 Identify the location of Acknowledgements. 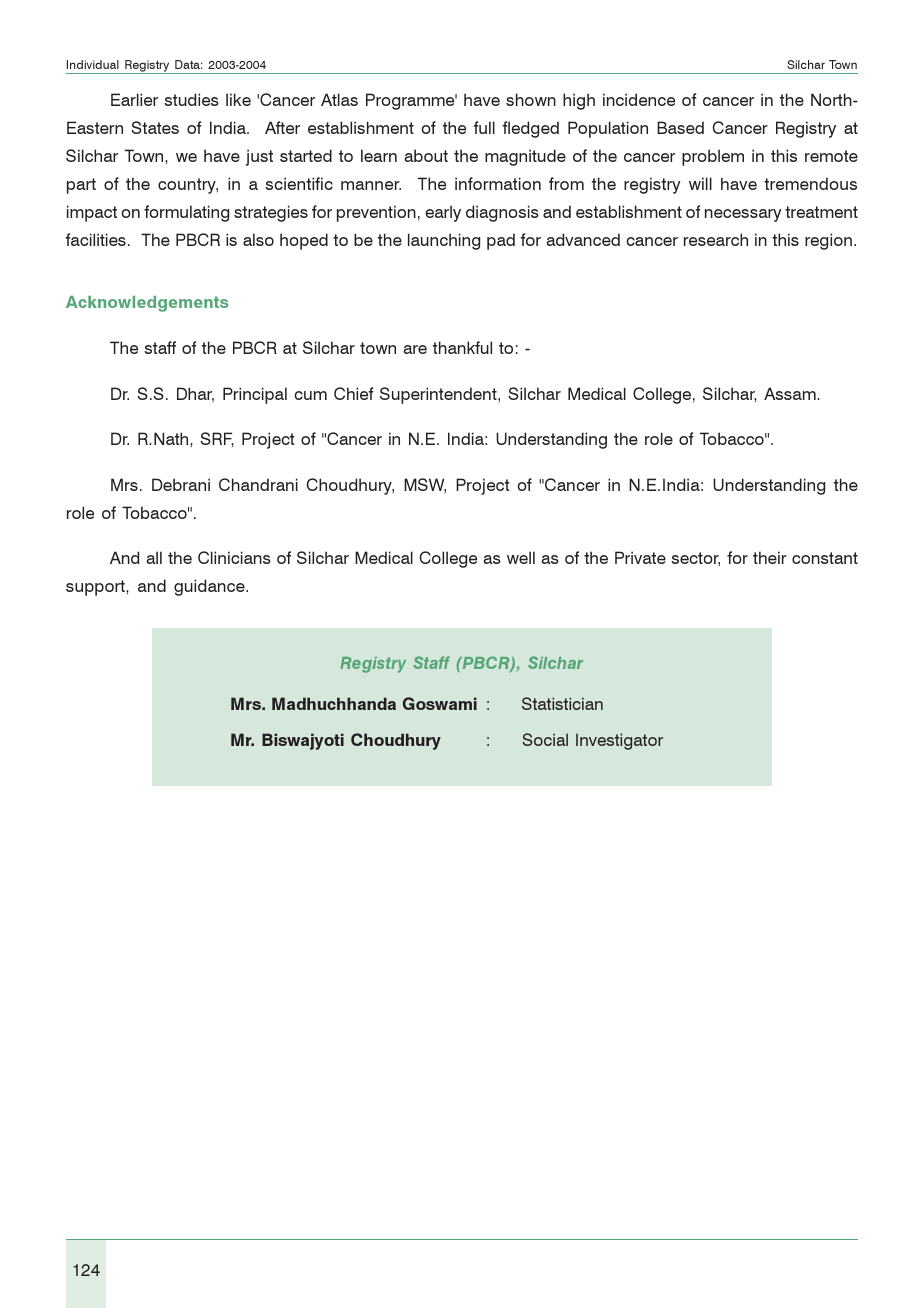
(147, 304).
